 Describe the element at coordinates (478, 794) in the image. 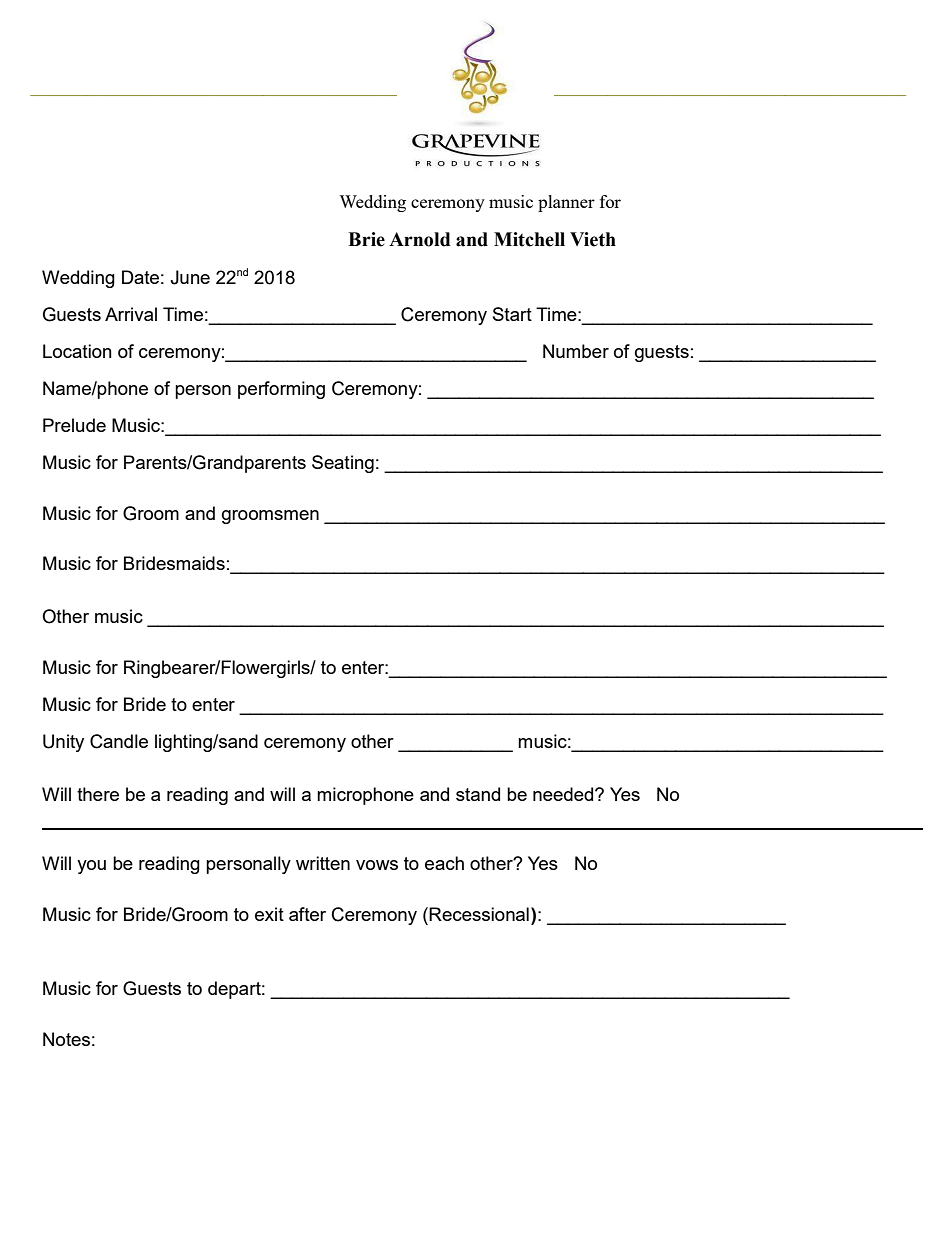

I see `stand` at that location.
